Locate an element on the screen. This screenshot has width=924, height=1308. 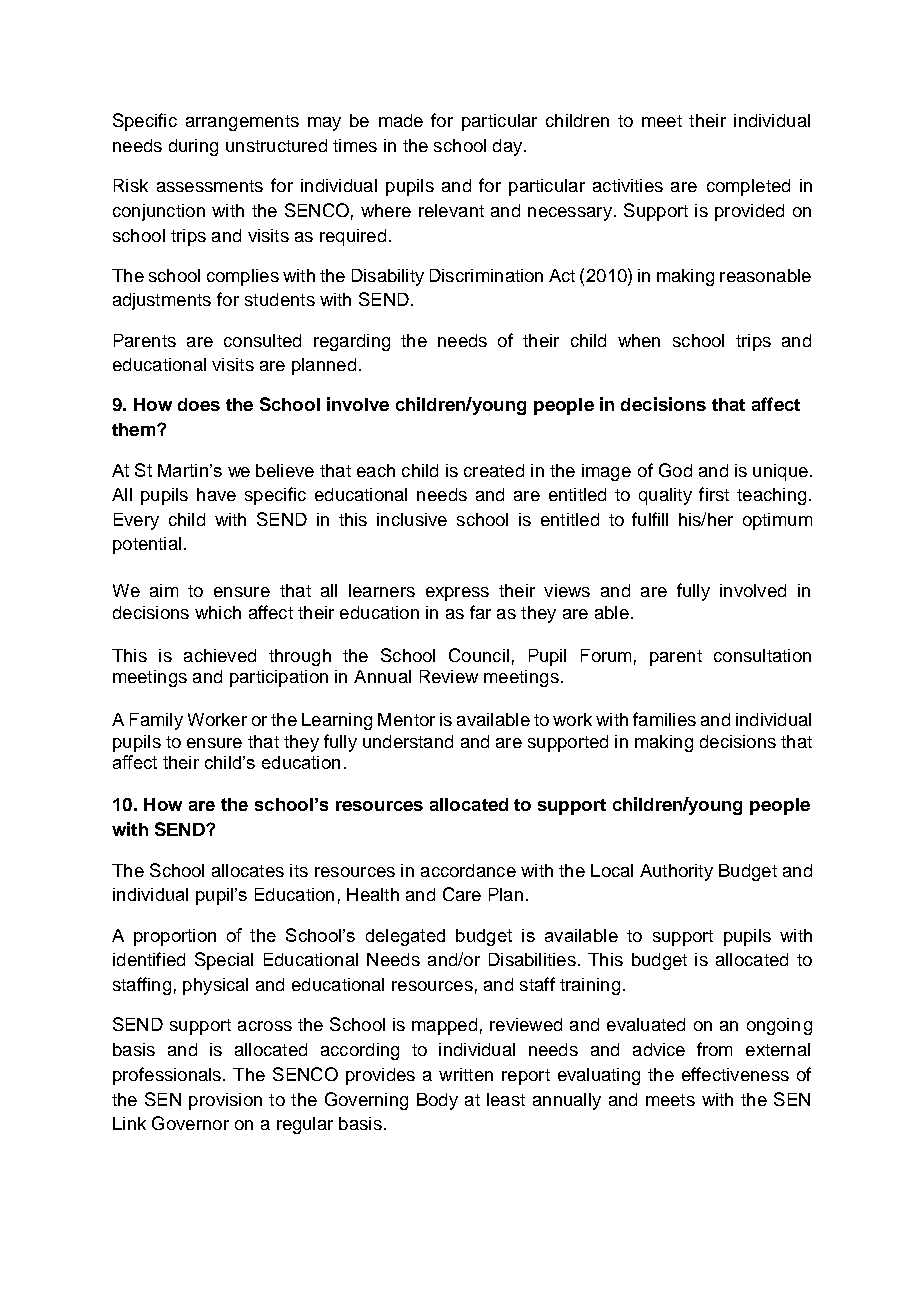
inclusive is located at coordinates (412, 519).
